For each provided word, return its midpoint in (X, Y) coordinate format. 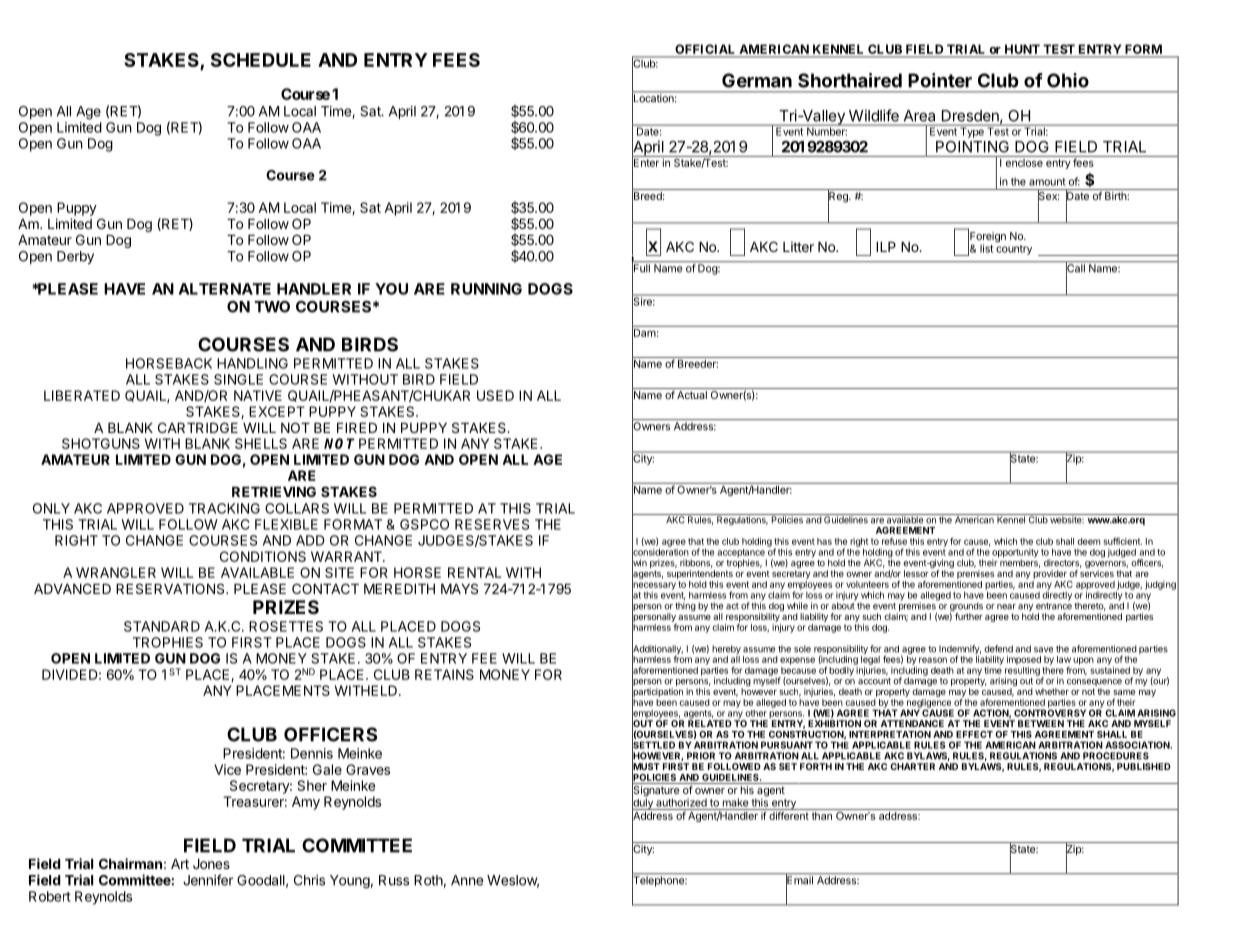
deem (1089, 541)
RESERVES (492, 524)
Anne (467, 880)
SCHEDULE (261, 60)
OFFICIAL (704, 49)
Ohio (1068, 80)
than (822, 816)
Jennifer (208, 880)
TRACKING (224, 508)
